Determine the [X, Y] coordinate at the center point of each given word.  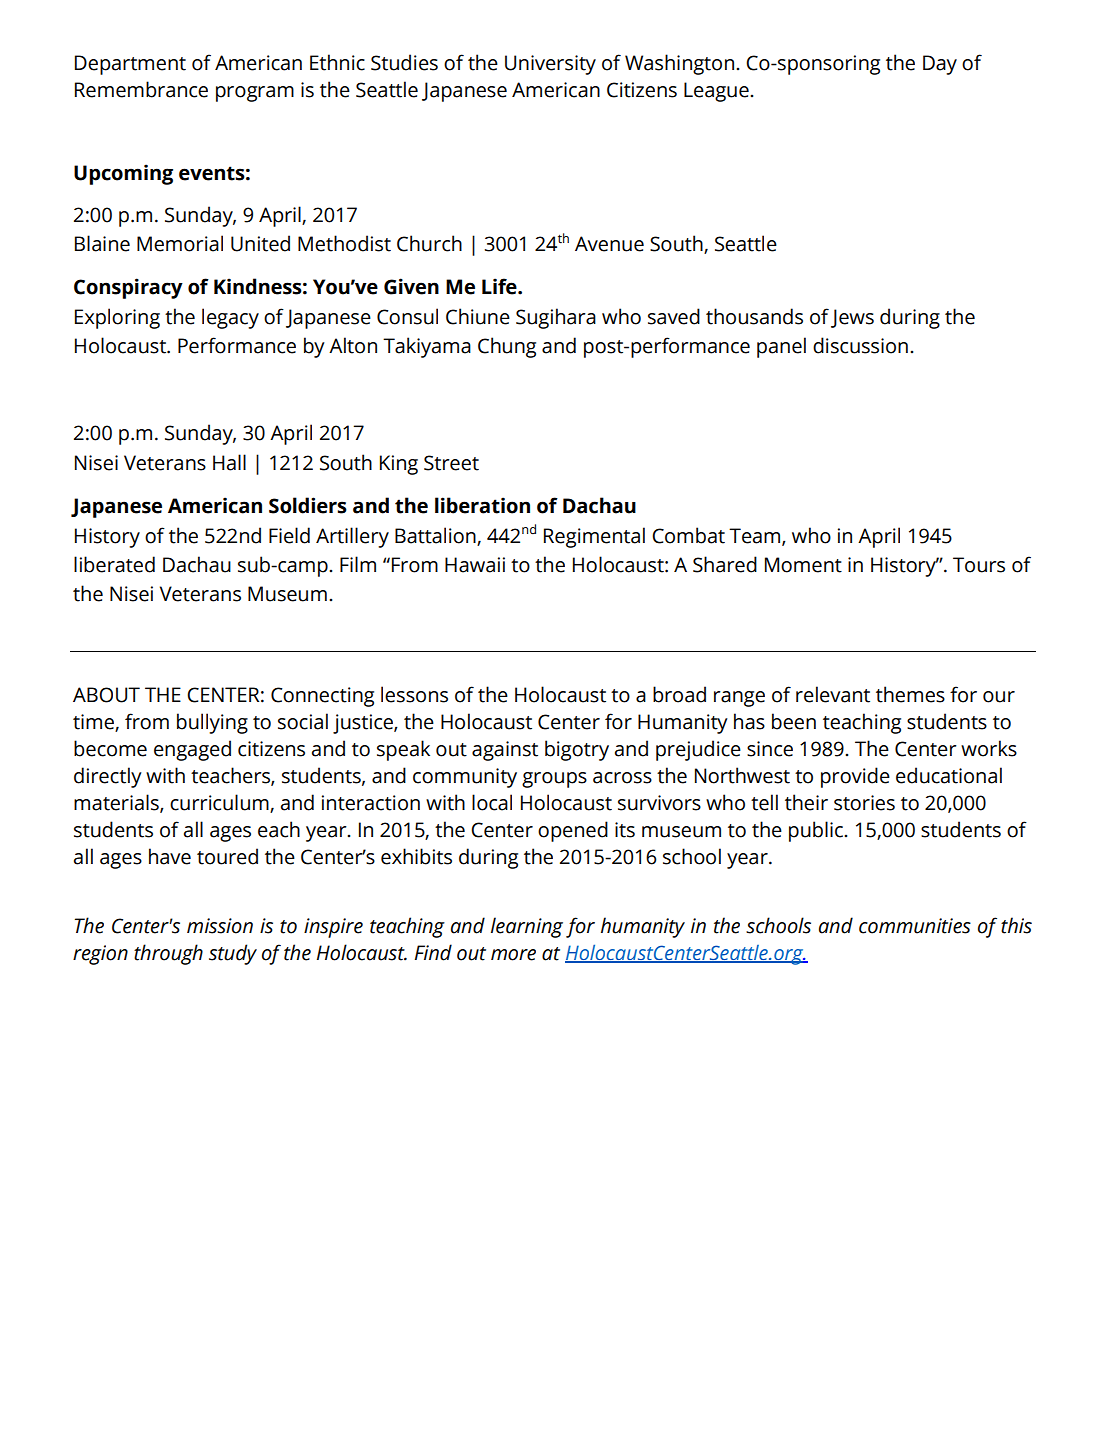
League [717, 92]
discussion [860, 345]
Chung [507, 347]
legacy [230, 318]
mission [220, 926]
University [550, 65]
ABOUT [106, 695]
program [255, 94]
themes [910, 694]
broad [679, 694]
